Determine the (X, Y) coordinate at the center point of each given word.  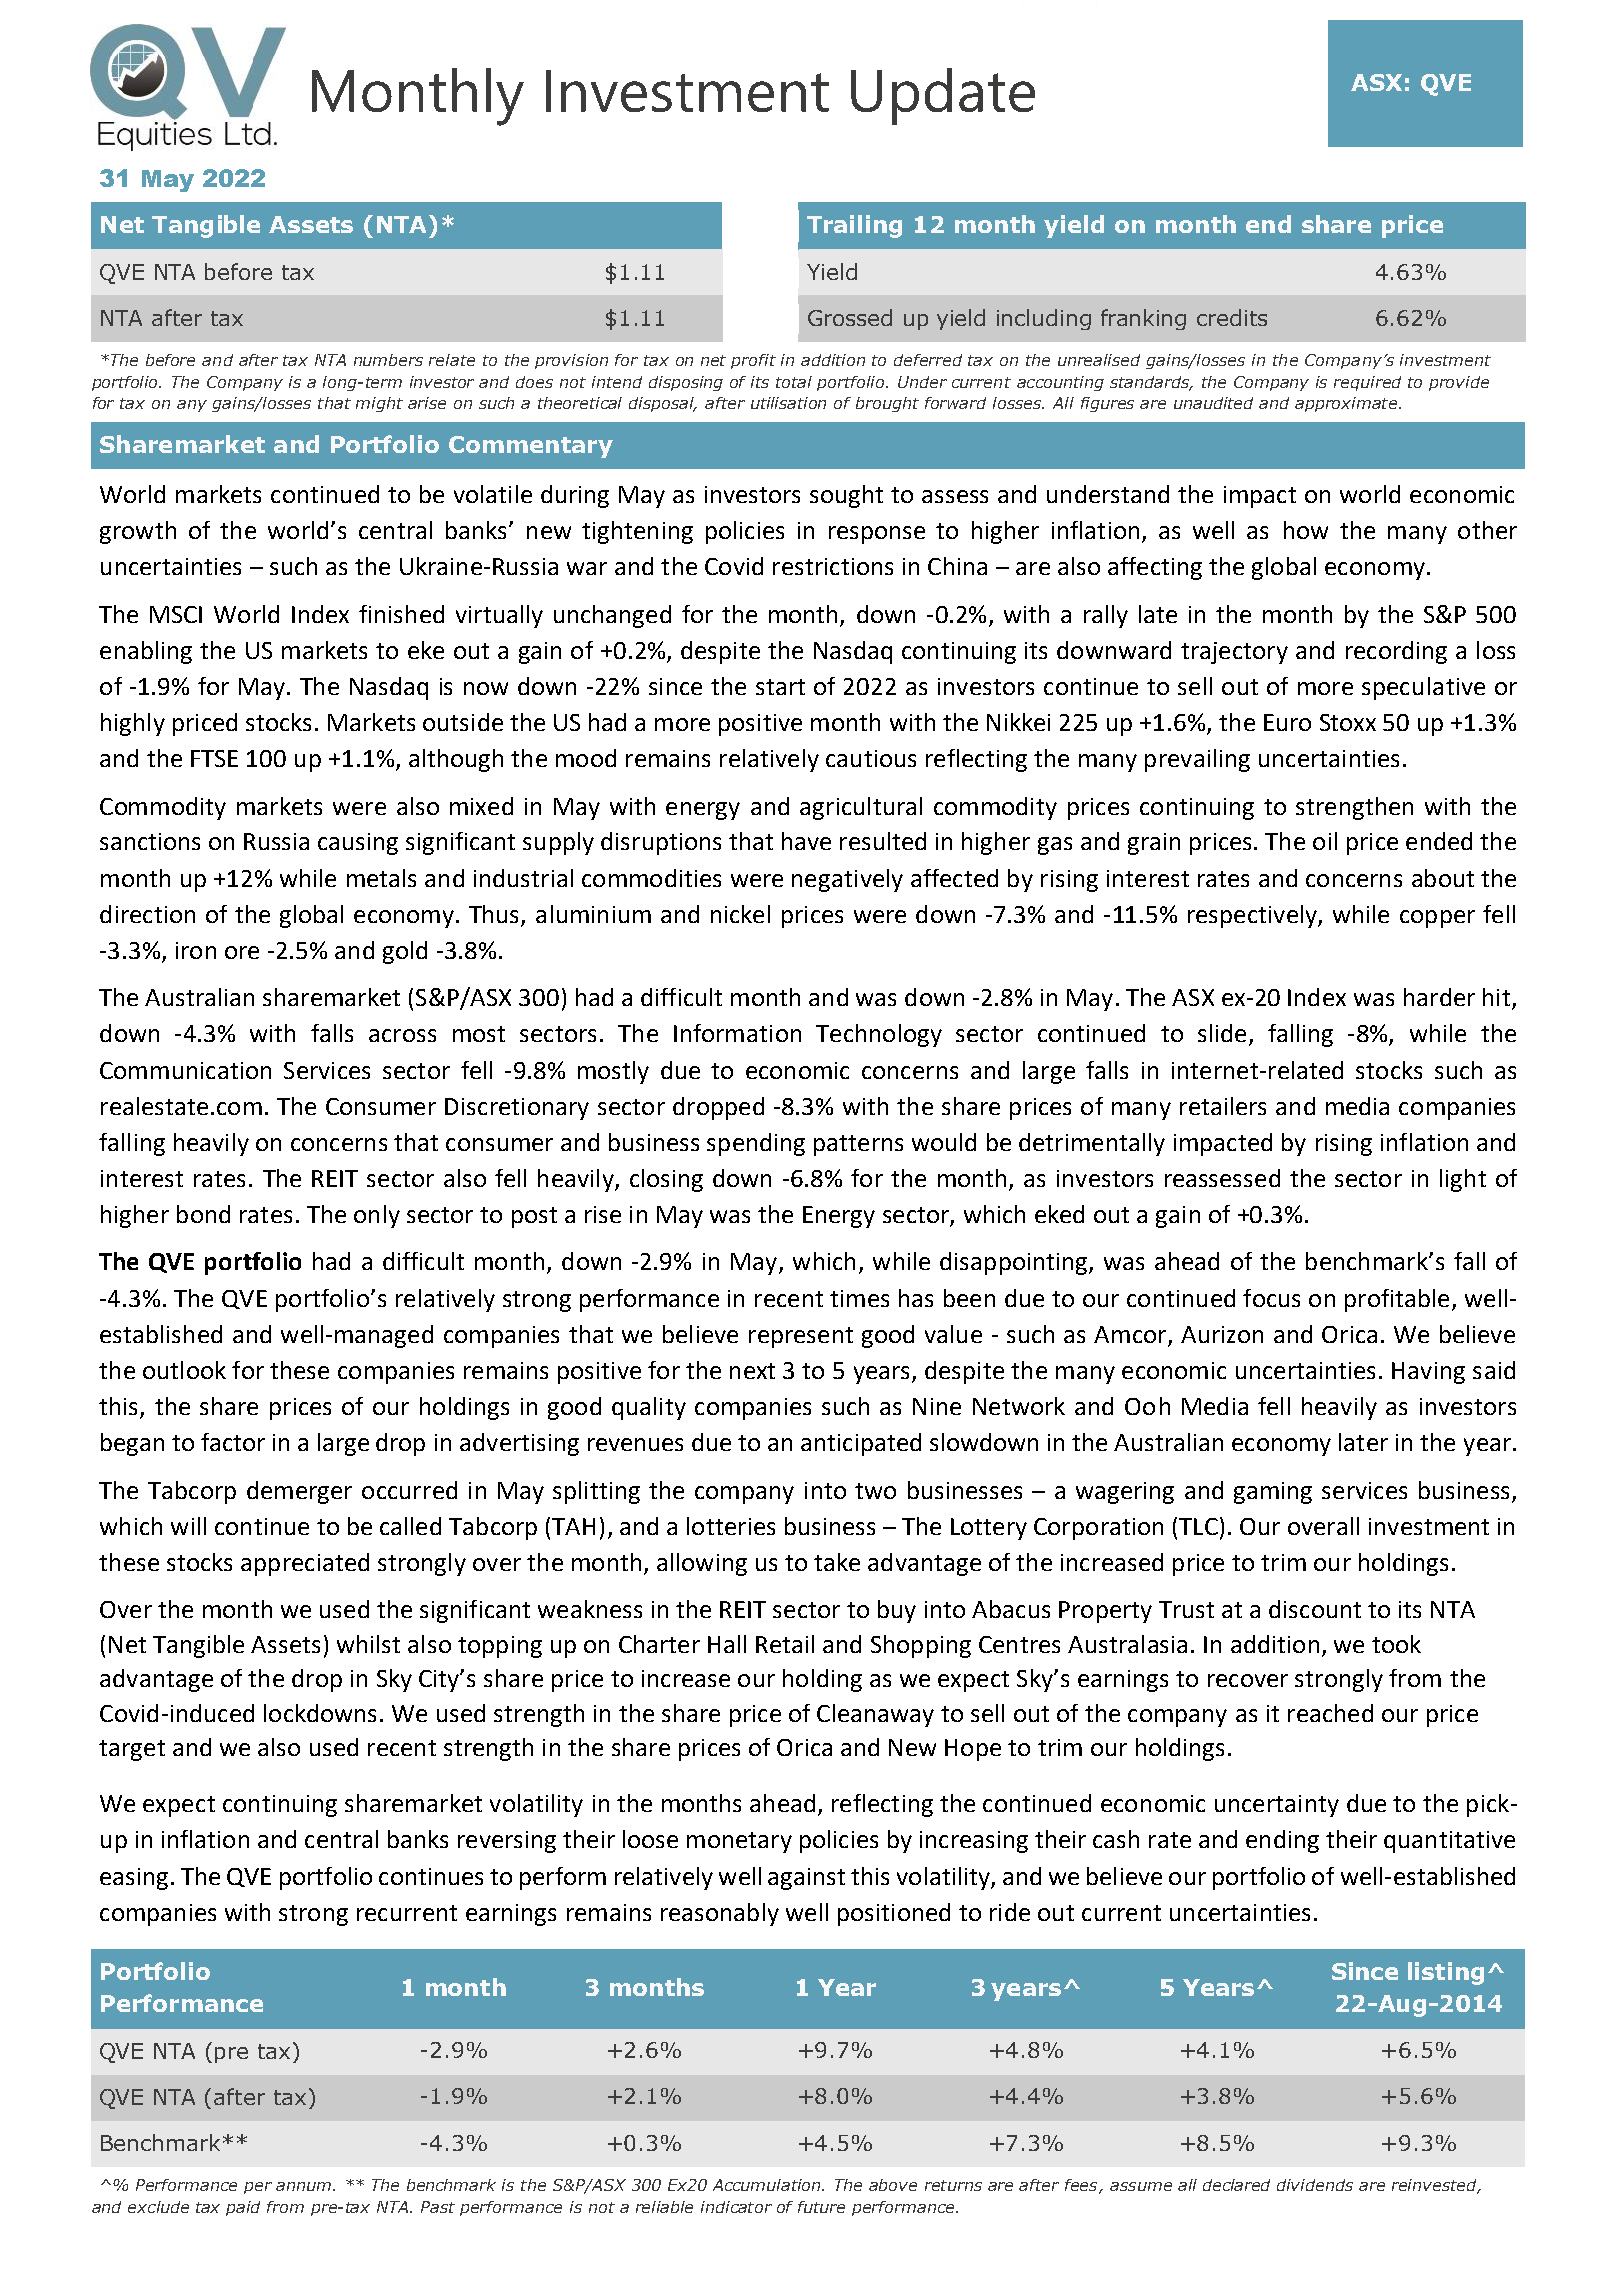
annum (305, 2186)
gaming (1273, 1493)
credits (1232, 317)
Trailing (854, 226)
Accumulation (768, 2185)
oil (1325, 841)
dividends (1315, 2185)
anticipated (861, 1444)
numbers (388, 360)
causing (358, 844)
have (806, 841)
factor (233, 1442)
